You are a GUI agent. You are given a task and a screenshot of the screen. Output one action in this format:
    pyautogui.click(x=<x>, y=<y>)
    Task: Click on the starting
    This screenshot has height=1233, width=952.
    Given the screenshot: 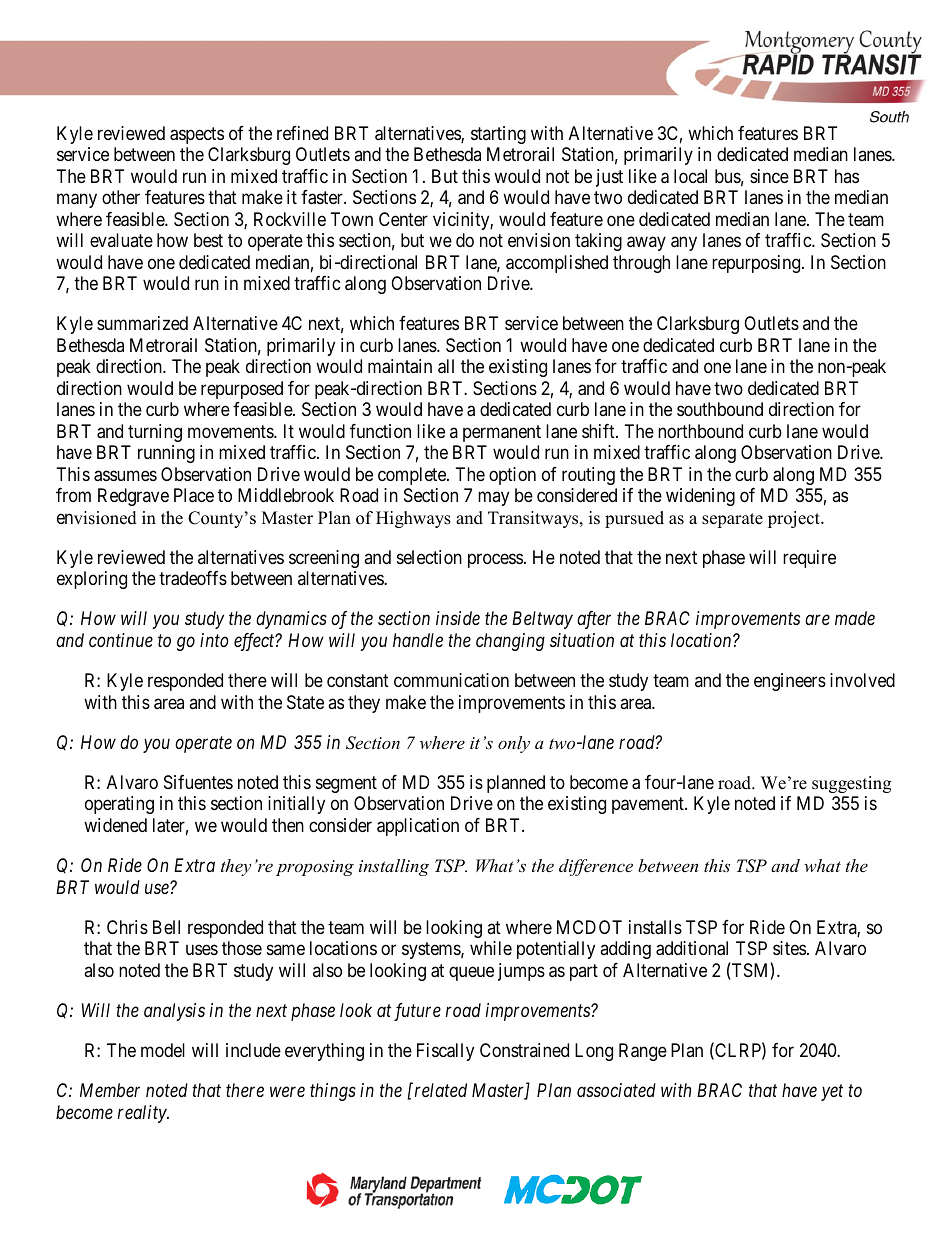 What is the action you would take?
    pyautogui.click(x=498, y=135)
